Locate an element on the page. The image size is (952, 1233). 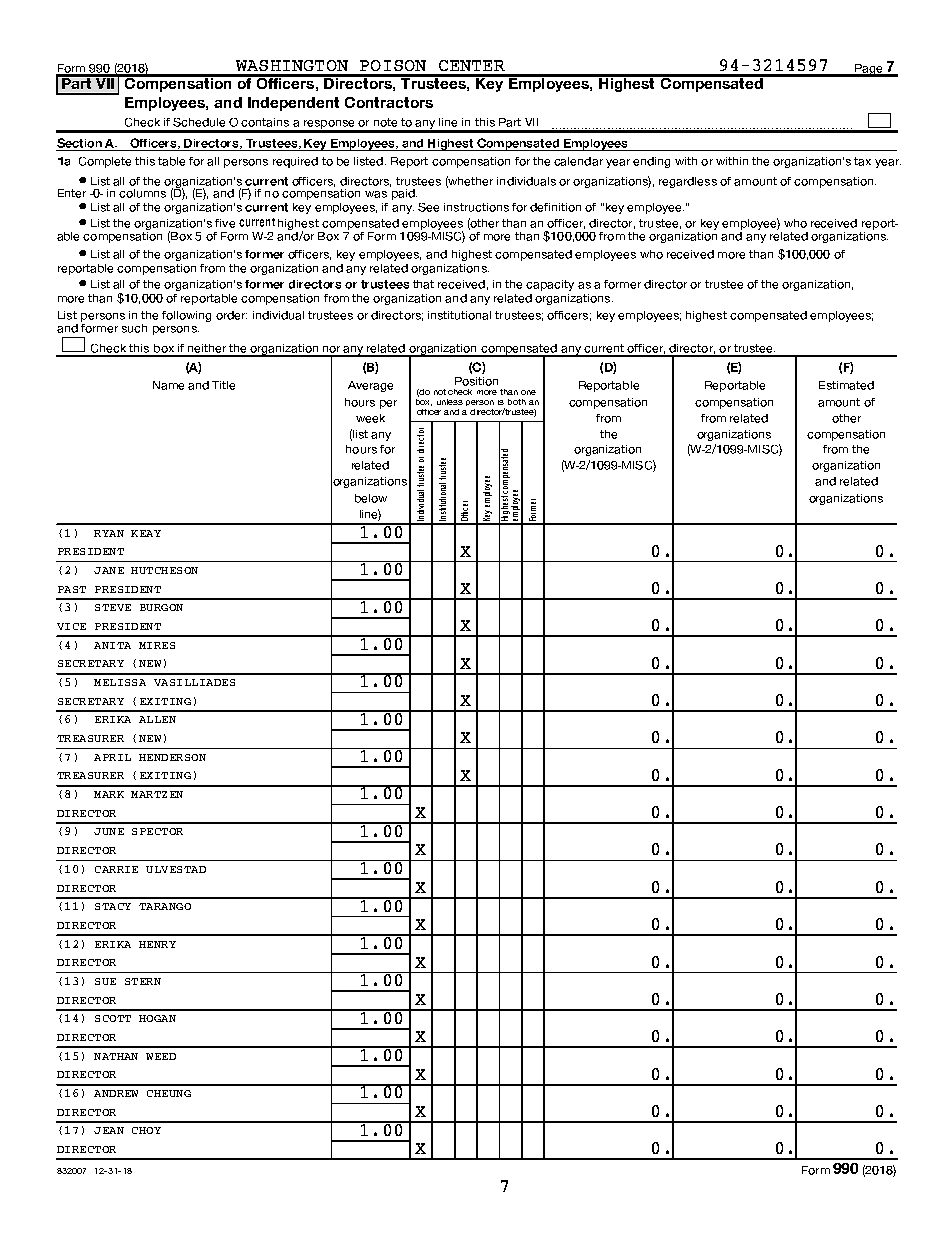
Name is located at coordinates (168, 385).
